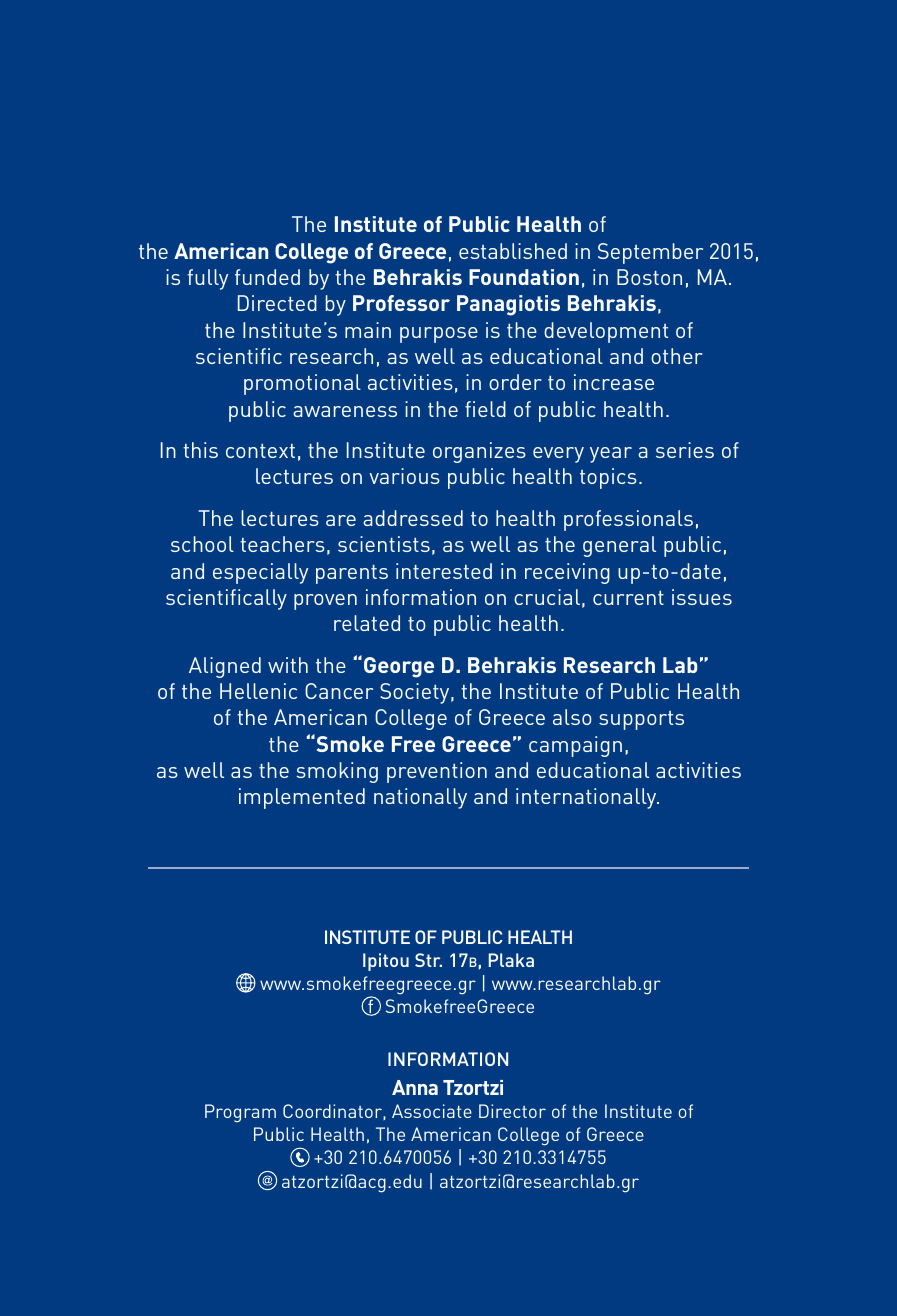  What do you see at coordinates (649, 277) in the screenshot?
I see `Boston` at bounding box center [649, 277].
